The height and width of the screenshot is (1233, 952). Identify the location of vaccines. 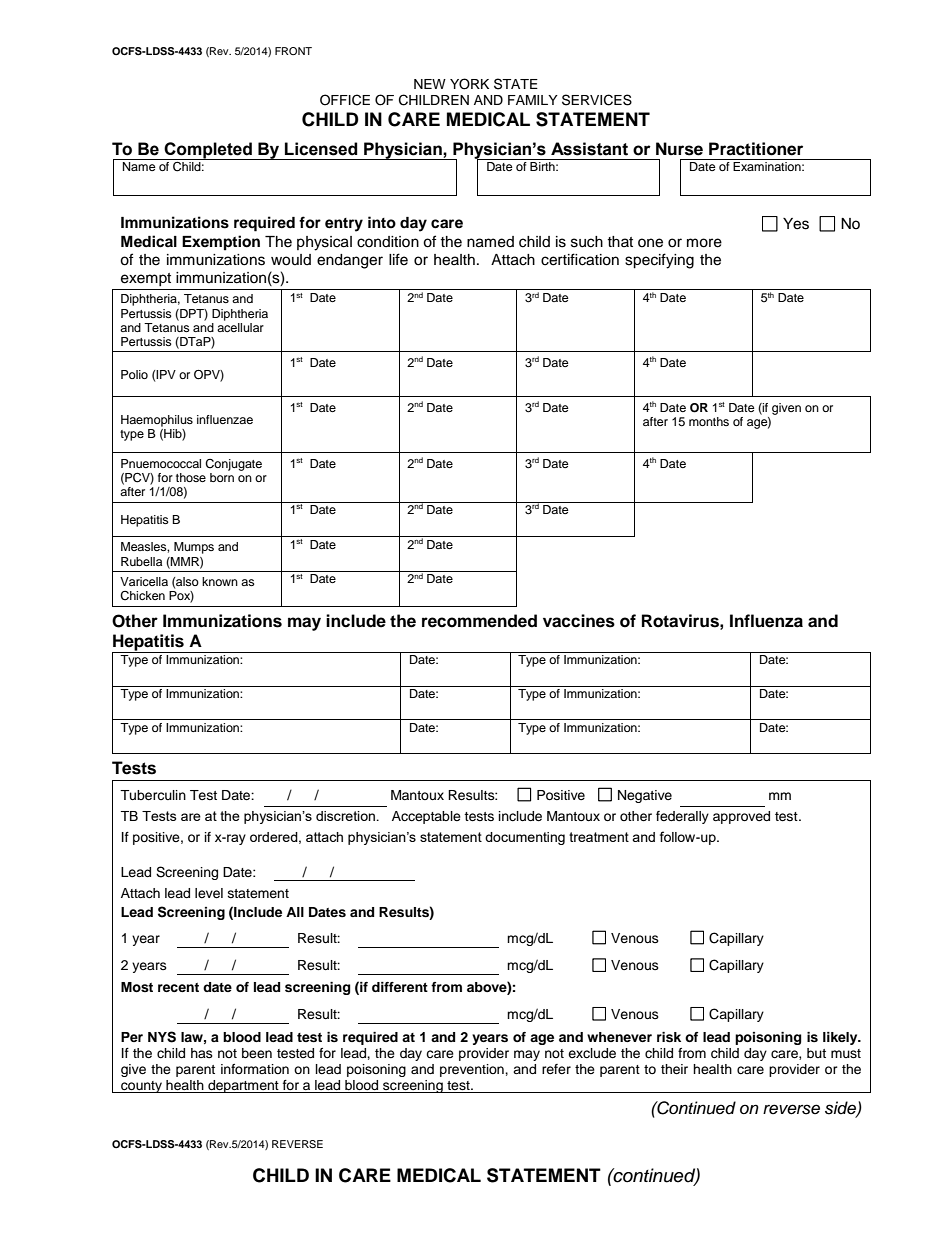
(579, 621).
